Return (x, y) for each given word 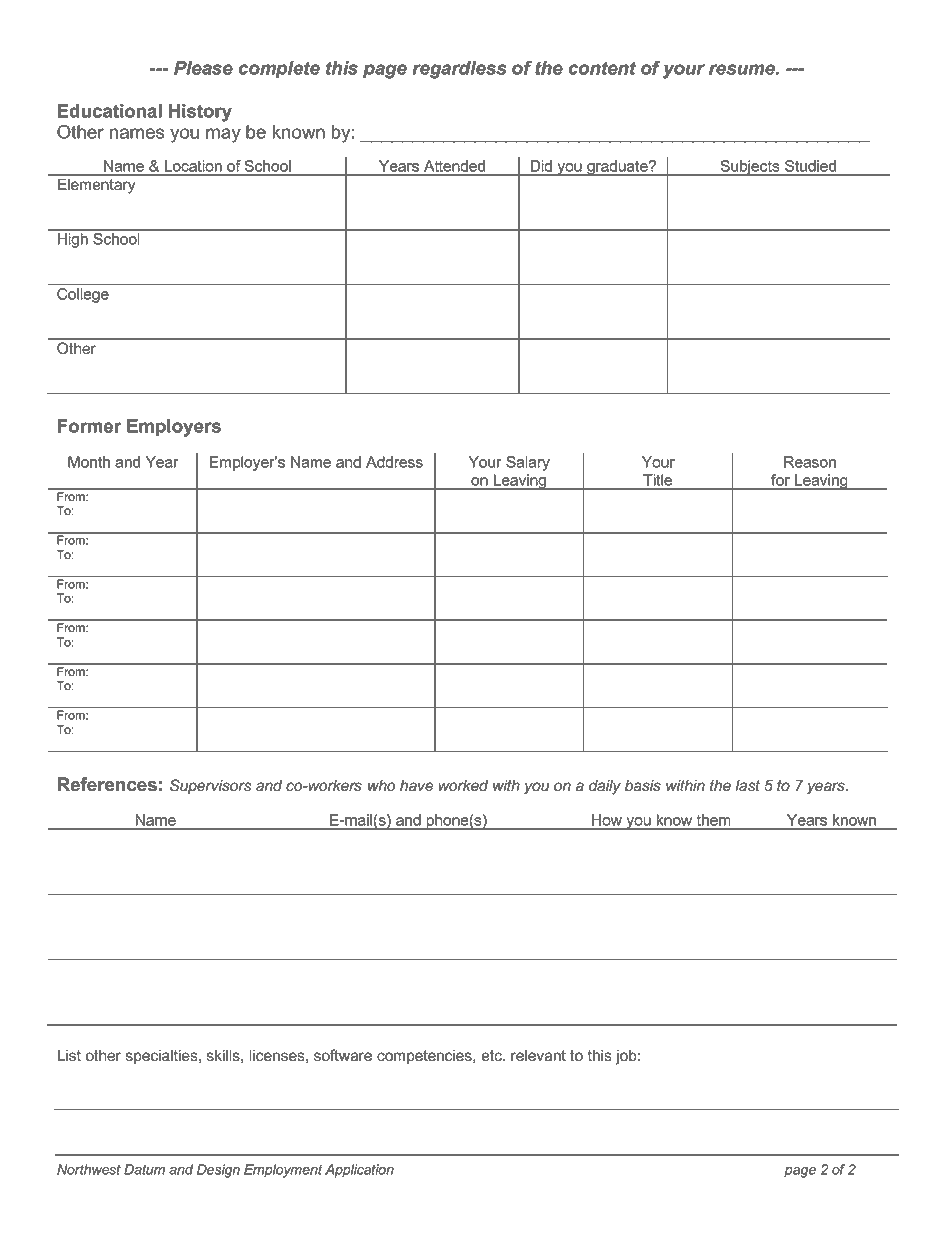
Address (394, 462)
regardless (459, 70)
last (747, 785)
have (417, 785)
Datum (144, 1169)
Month (89, 462)
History (200, 113)
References (107, 784)
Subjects (750, 168)
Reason (810, 462)
